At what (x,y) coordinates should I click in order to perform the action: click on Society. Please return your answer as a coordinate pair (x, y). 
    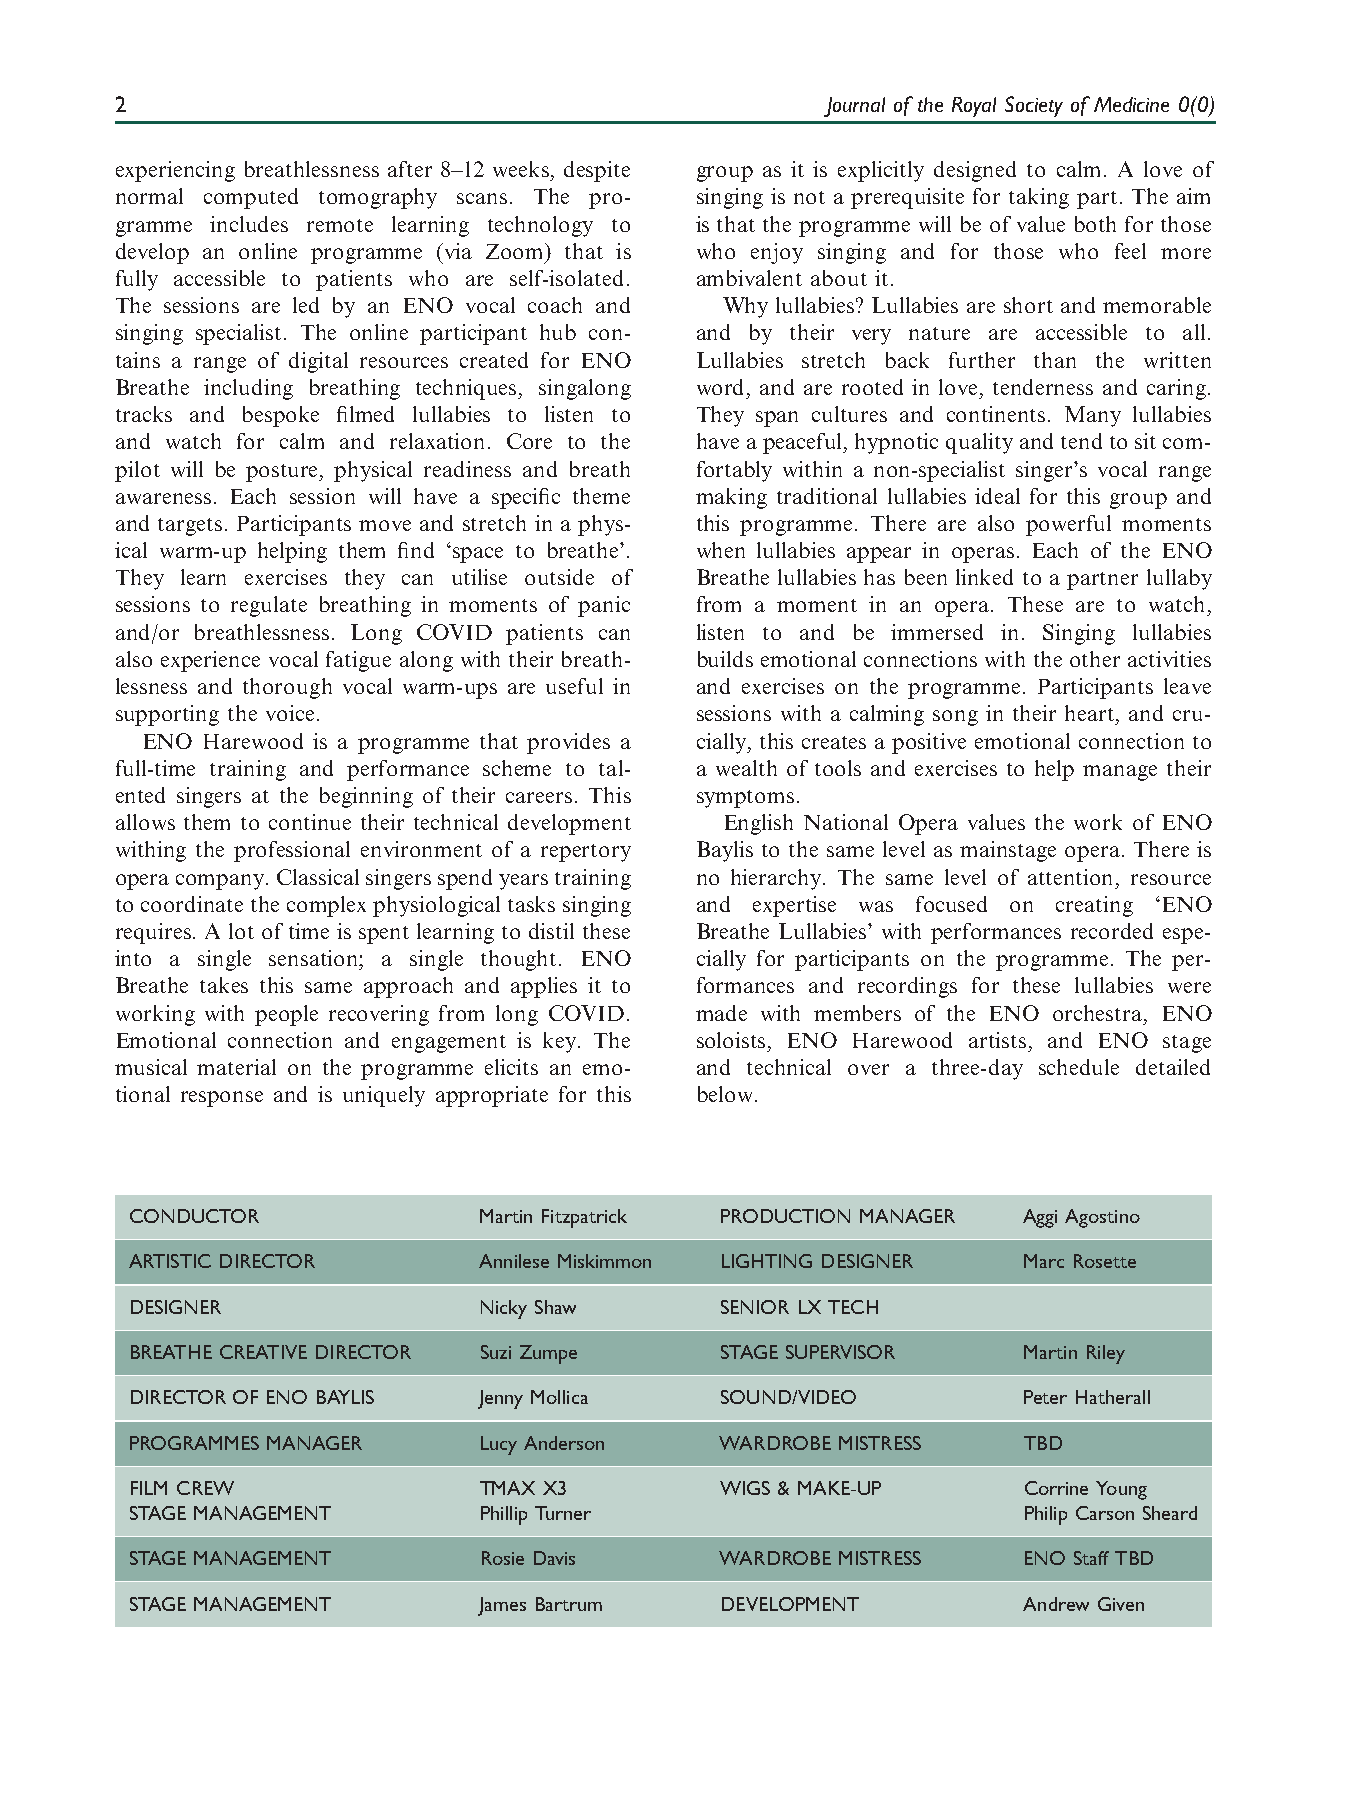
    Looking at the image, I should click on (1034, 106).
